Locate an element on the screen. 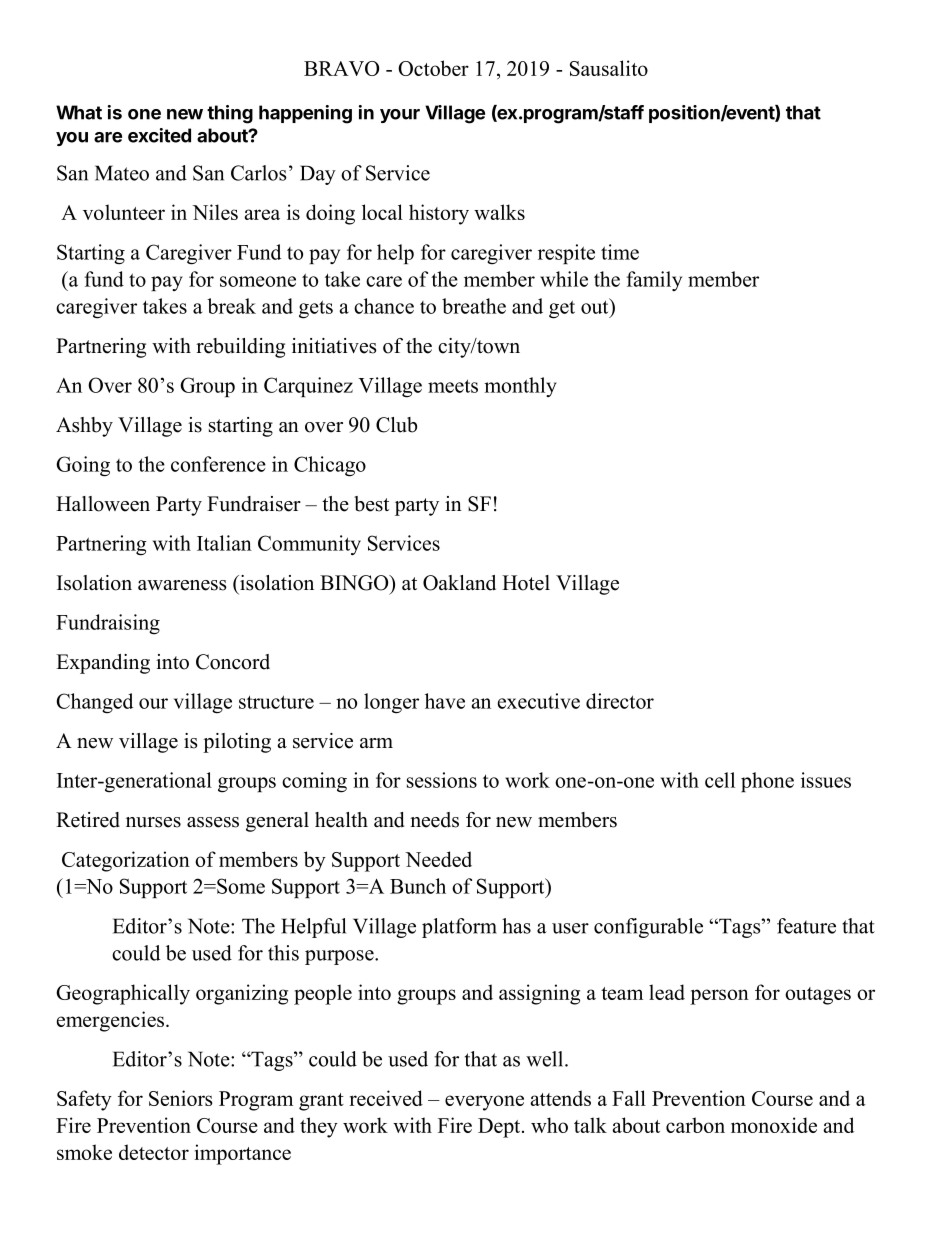 The width and height of the screenshot is (952, 1233). October is located at coordinates (433, 68).
